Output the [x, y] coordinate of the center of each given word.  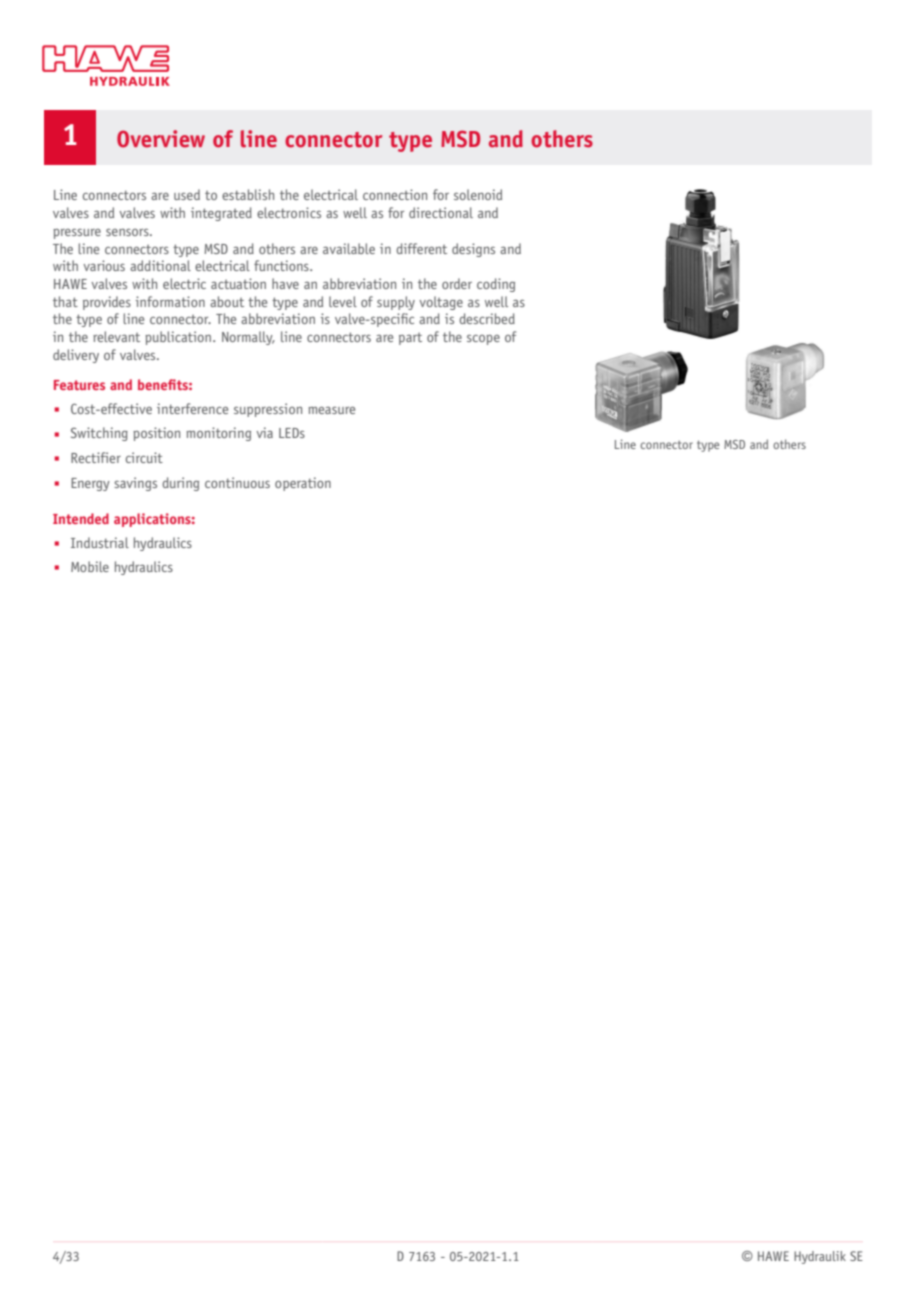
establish [248, 194]
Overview [161, 139]
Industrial [100, 542]
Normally [248, 338]
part [410, 339]
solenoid [478, 194]
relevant [116, 336]
